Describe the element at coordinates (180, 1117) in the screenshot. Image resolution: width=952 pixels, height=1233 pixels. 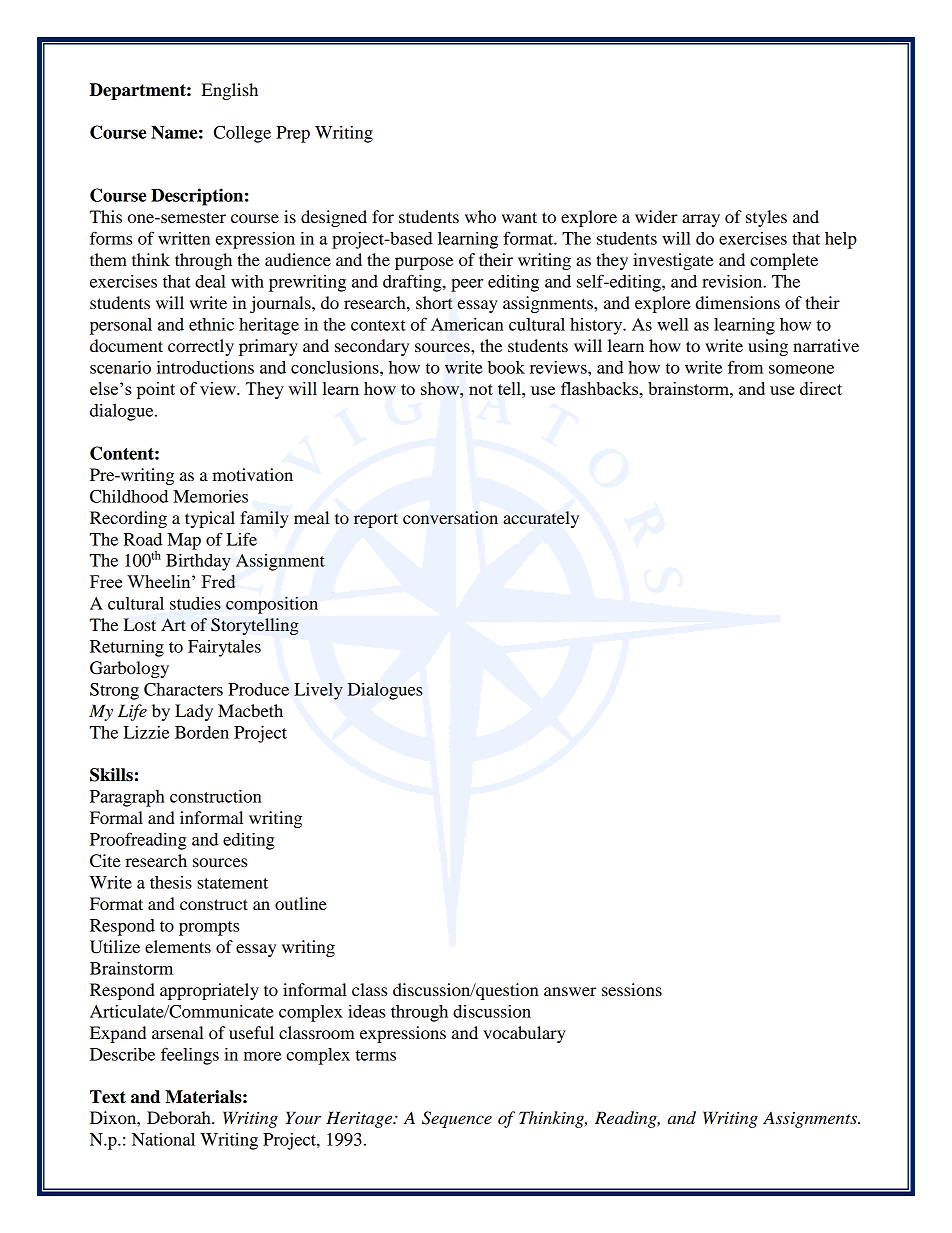
I see `Deborah` at that location.
